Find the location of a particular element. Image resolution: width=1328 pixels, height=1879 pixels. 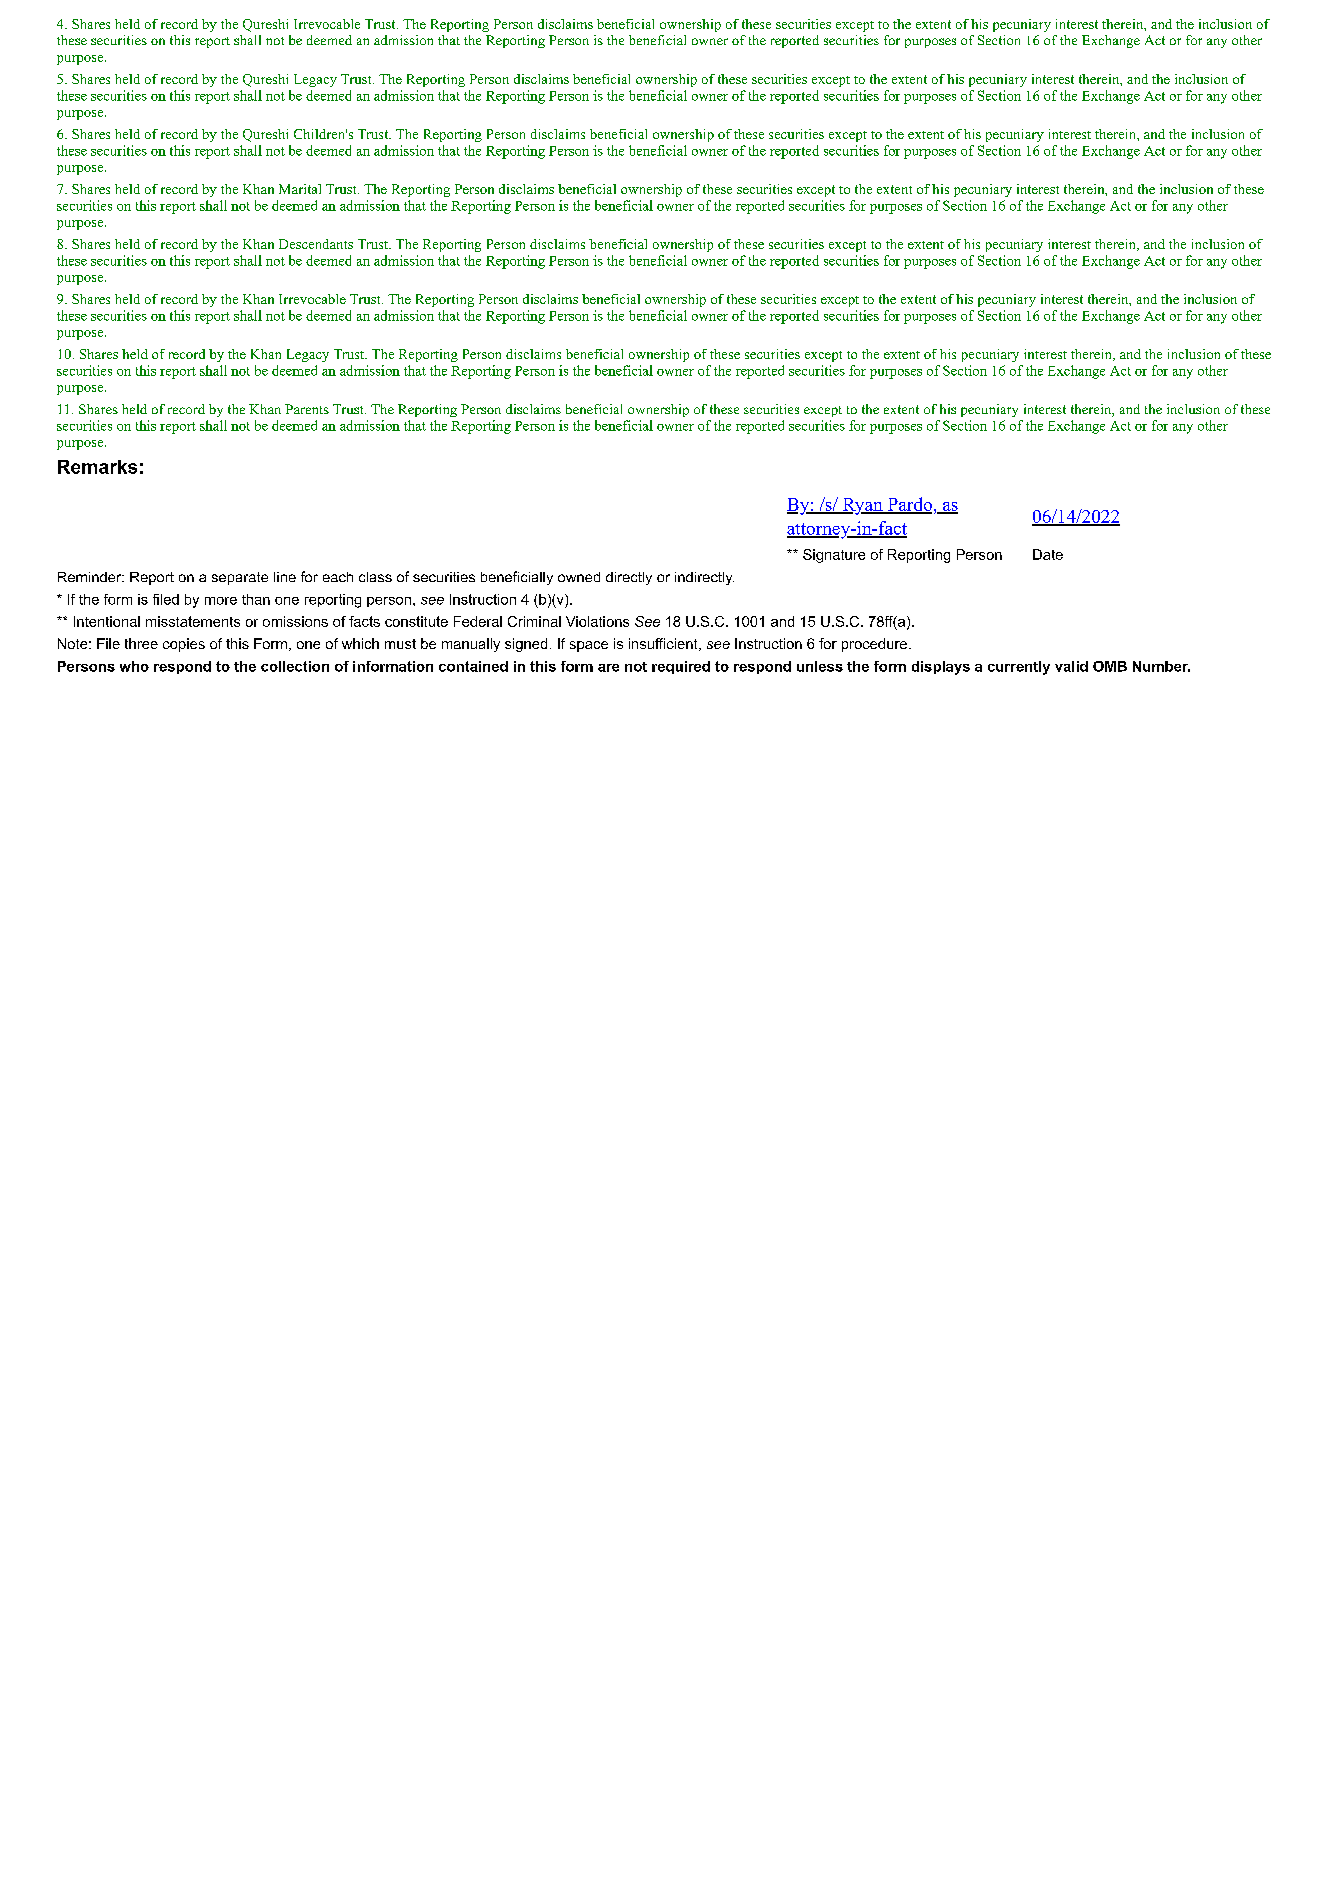

Ryan is located at coordinates (862, 506).
